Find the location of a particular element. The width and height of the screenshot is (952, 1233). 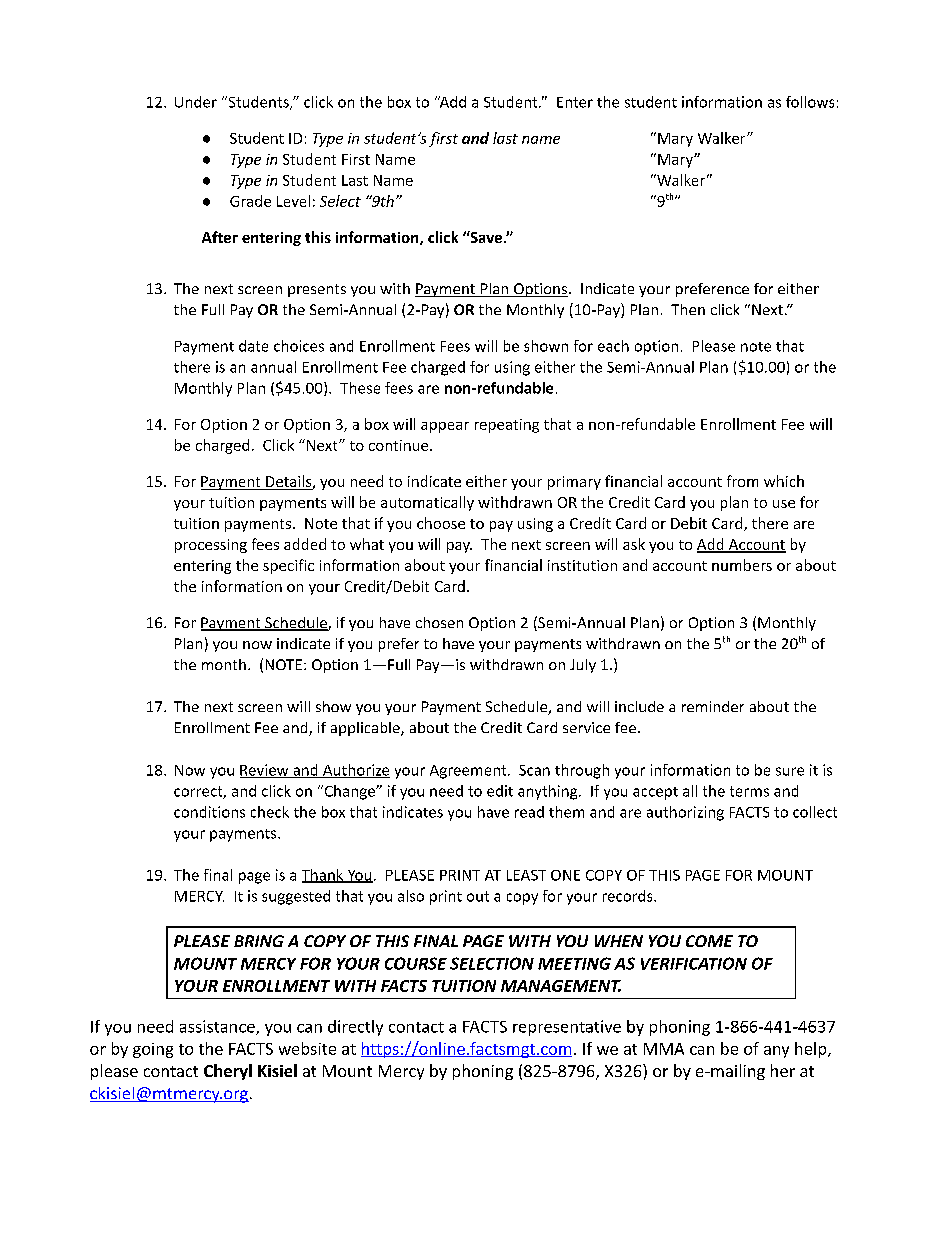

MMA is located at coordinates (664, 1049).
